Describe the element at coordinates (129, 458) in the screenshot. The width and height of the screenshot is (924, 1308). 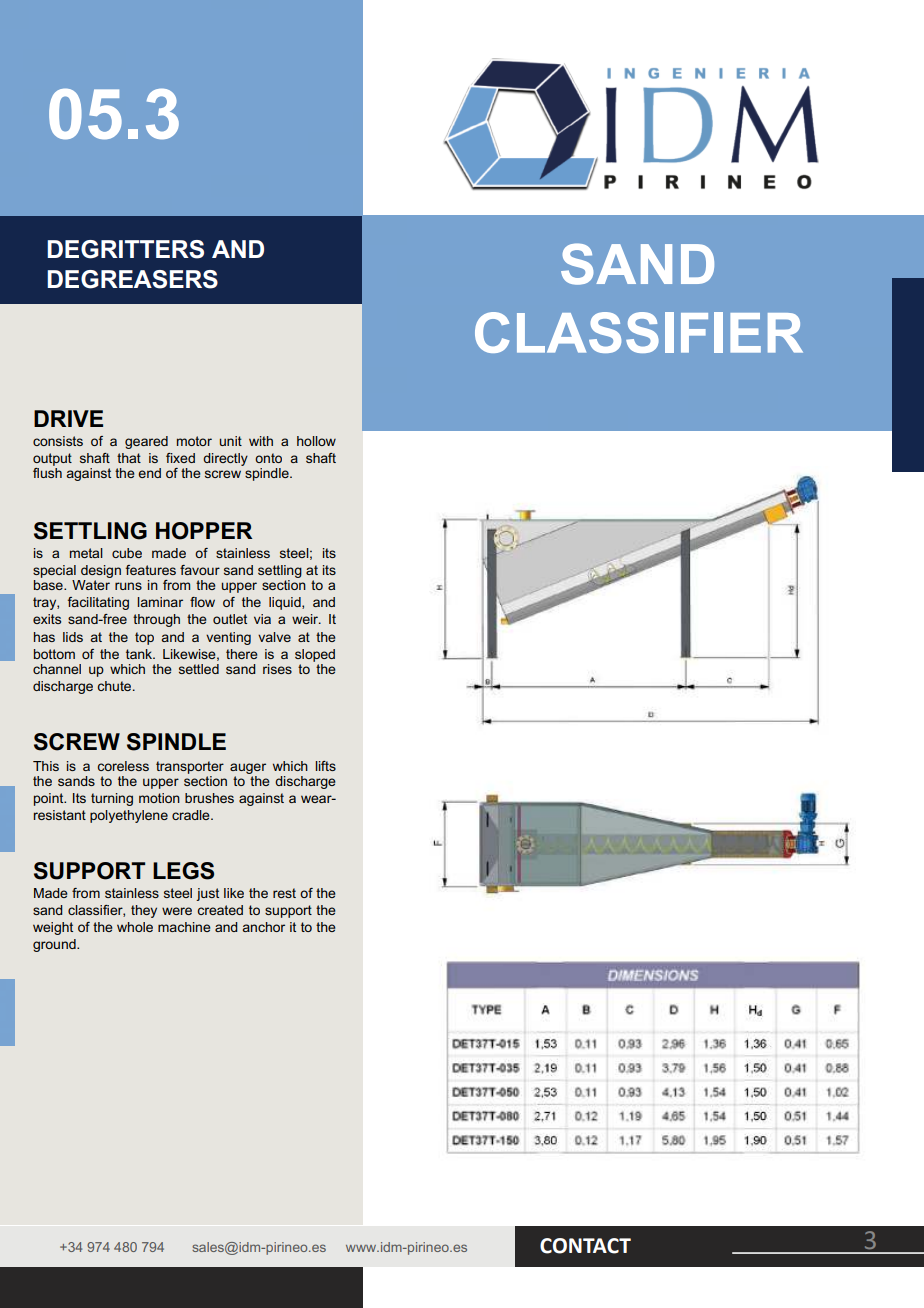
I see `that` at that location.
